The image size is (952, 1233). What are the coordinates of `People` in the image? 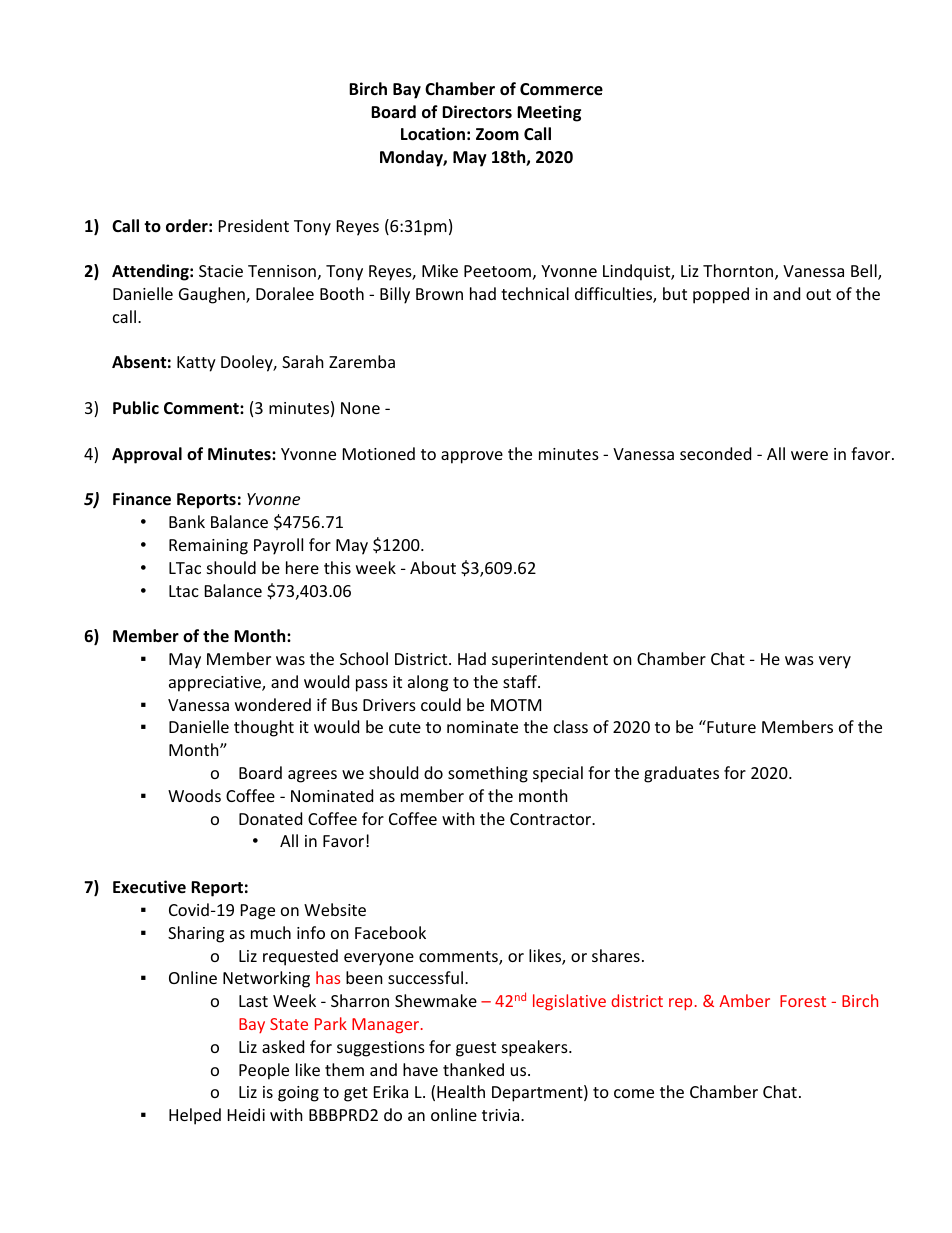 It's located at (264, 1071).
